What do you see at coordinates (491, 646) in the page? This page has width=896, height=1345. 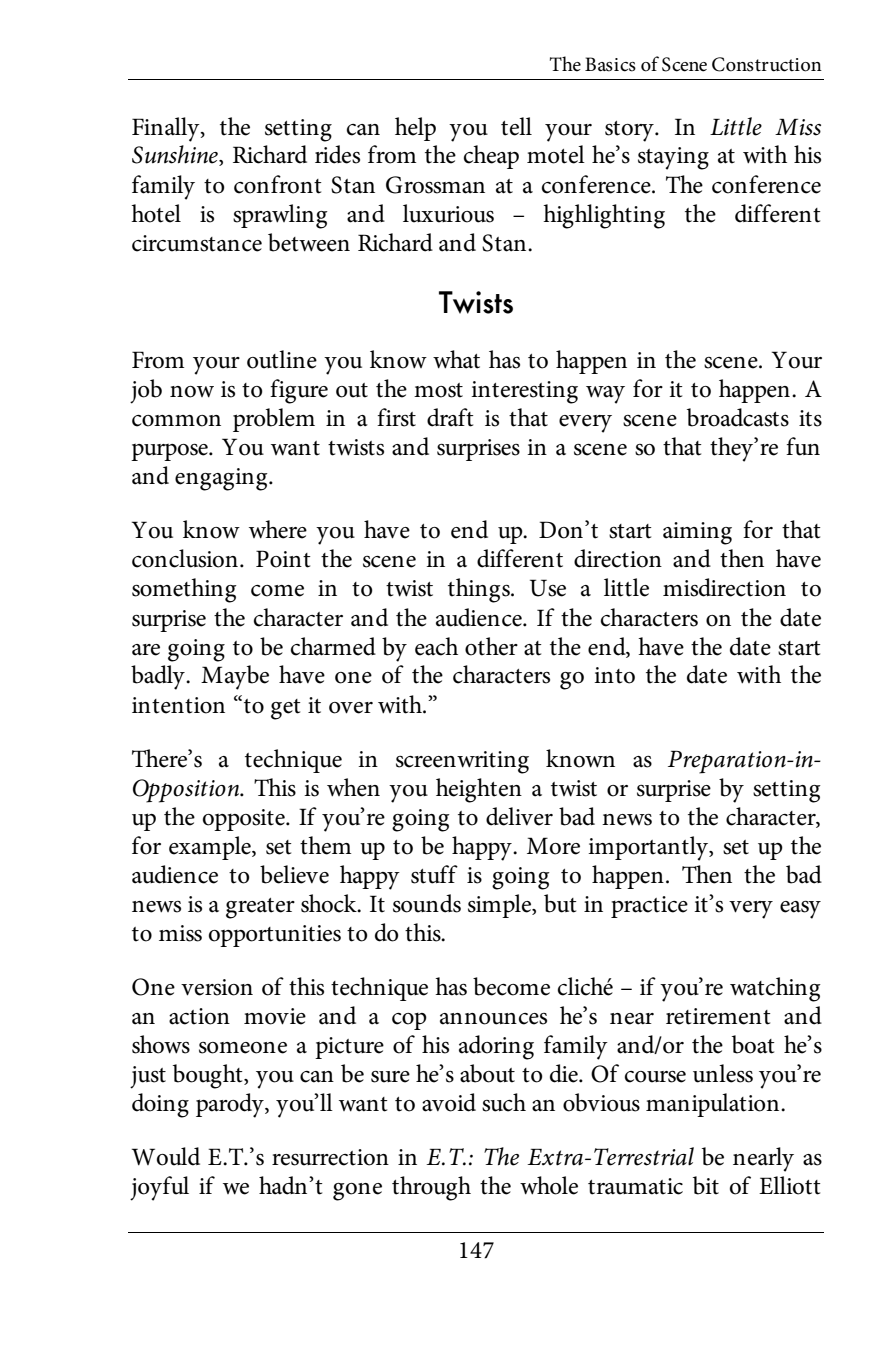 I see `other` at bounding box center [491, 646].
